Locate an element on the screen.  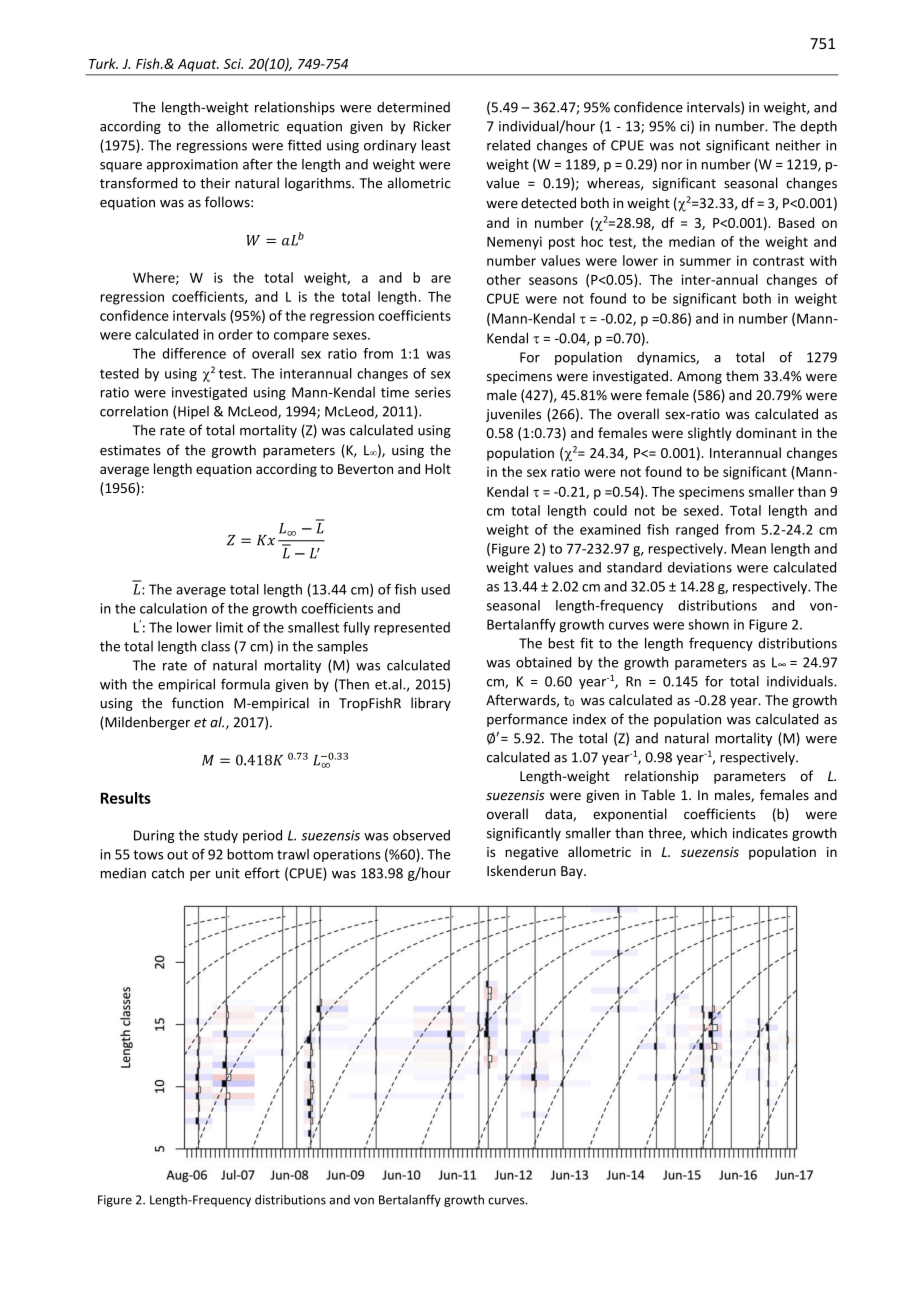
observed is located at coordinates (421, 835).
